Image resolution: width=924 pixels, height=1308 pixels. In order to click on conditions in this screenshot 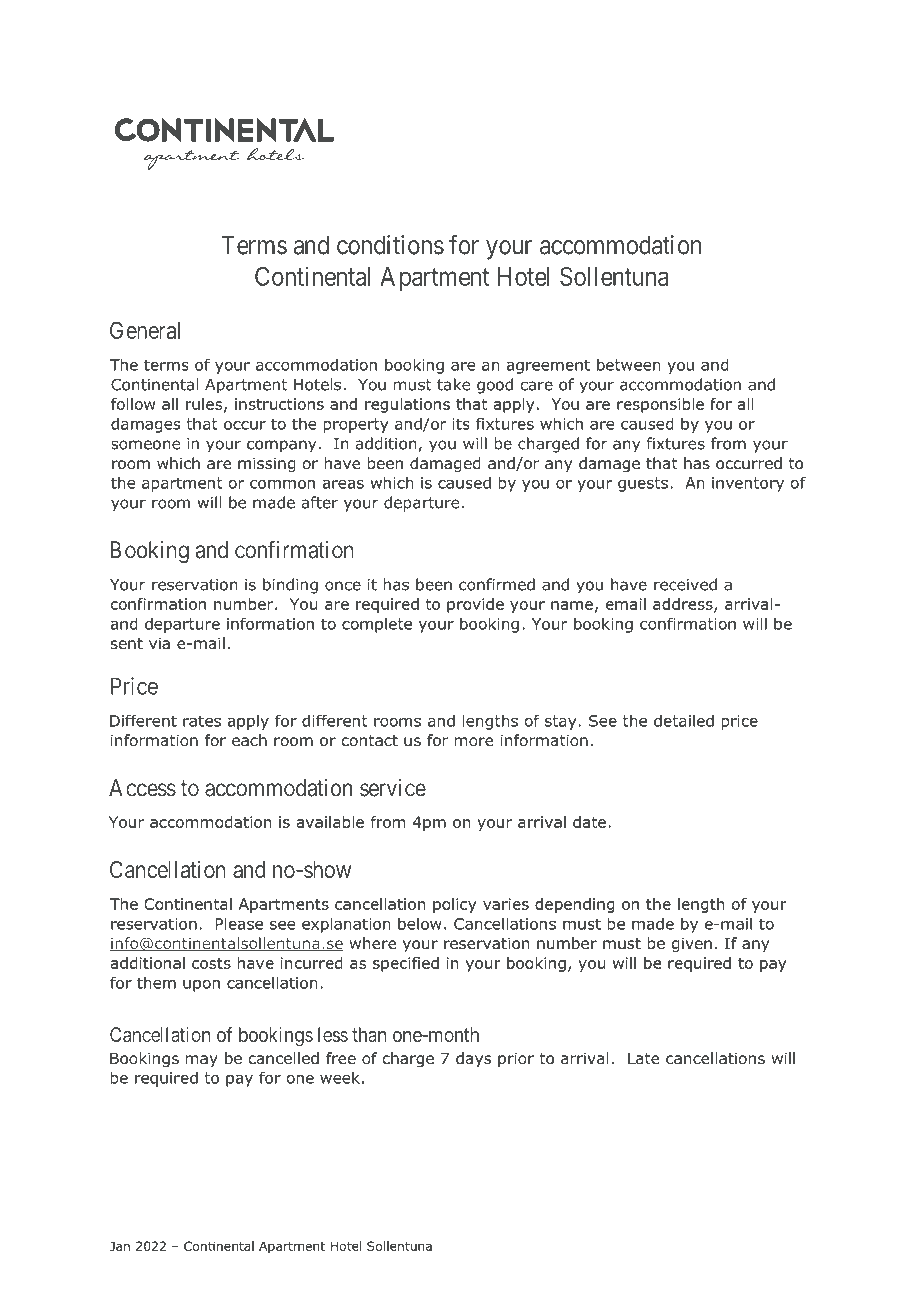, I will do `click(390, 245)`.
